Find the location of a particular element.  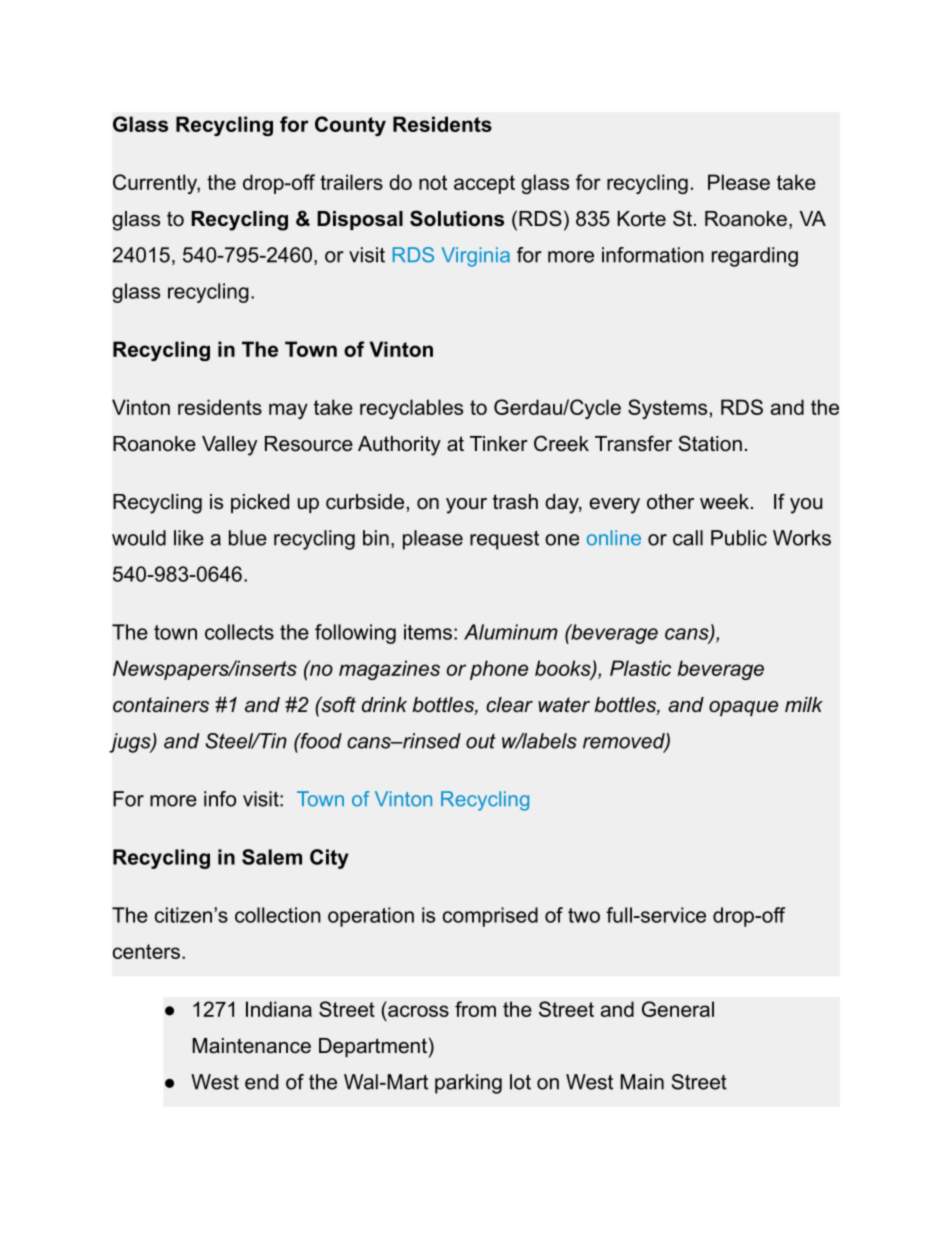

collects is located at coordinates (239, 632).
